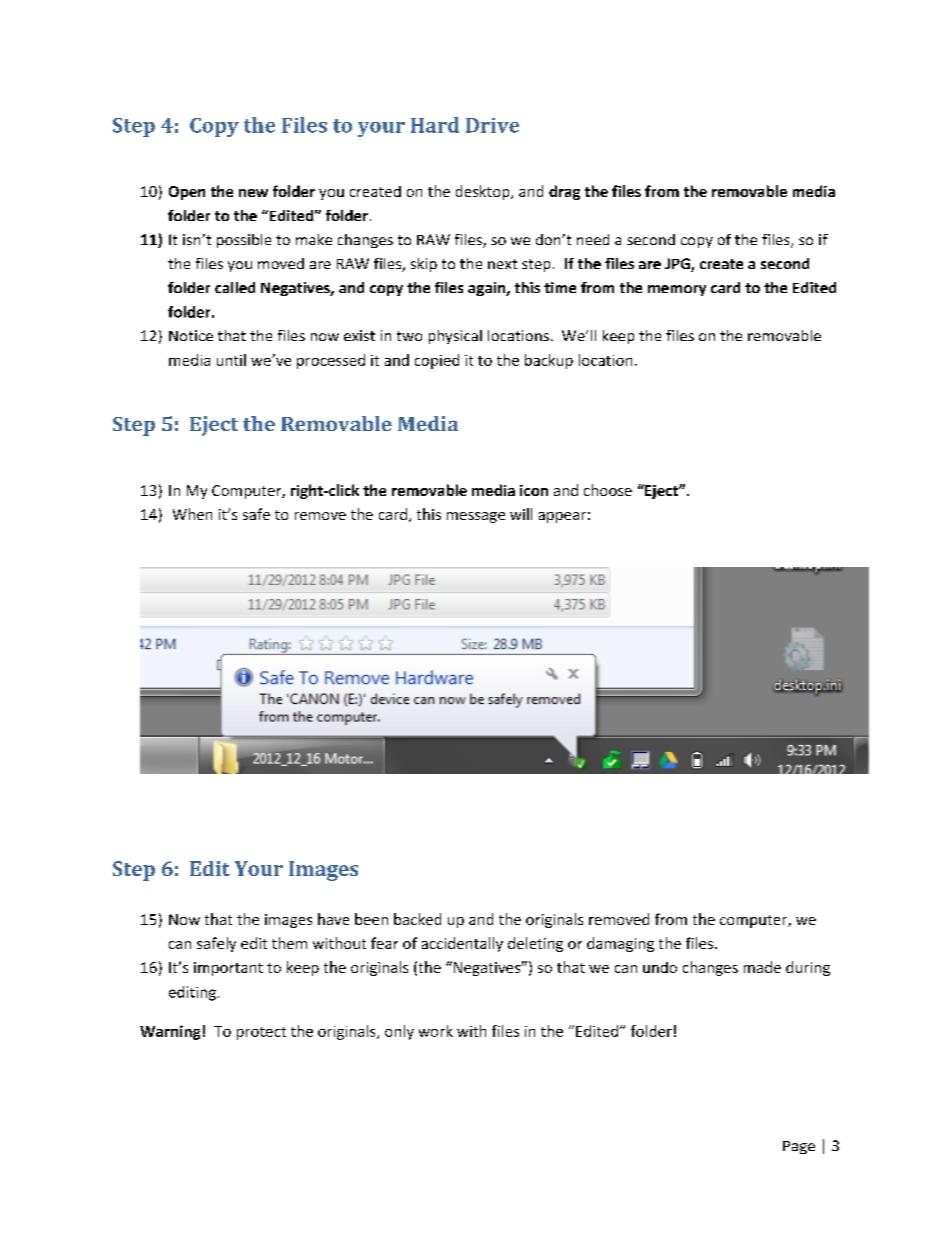 Image resolution: width=952 pixels, height=1233 pixels. Describe the element at coordinates (261, 1033) in the page. I see `protect` at that location.
